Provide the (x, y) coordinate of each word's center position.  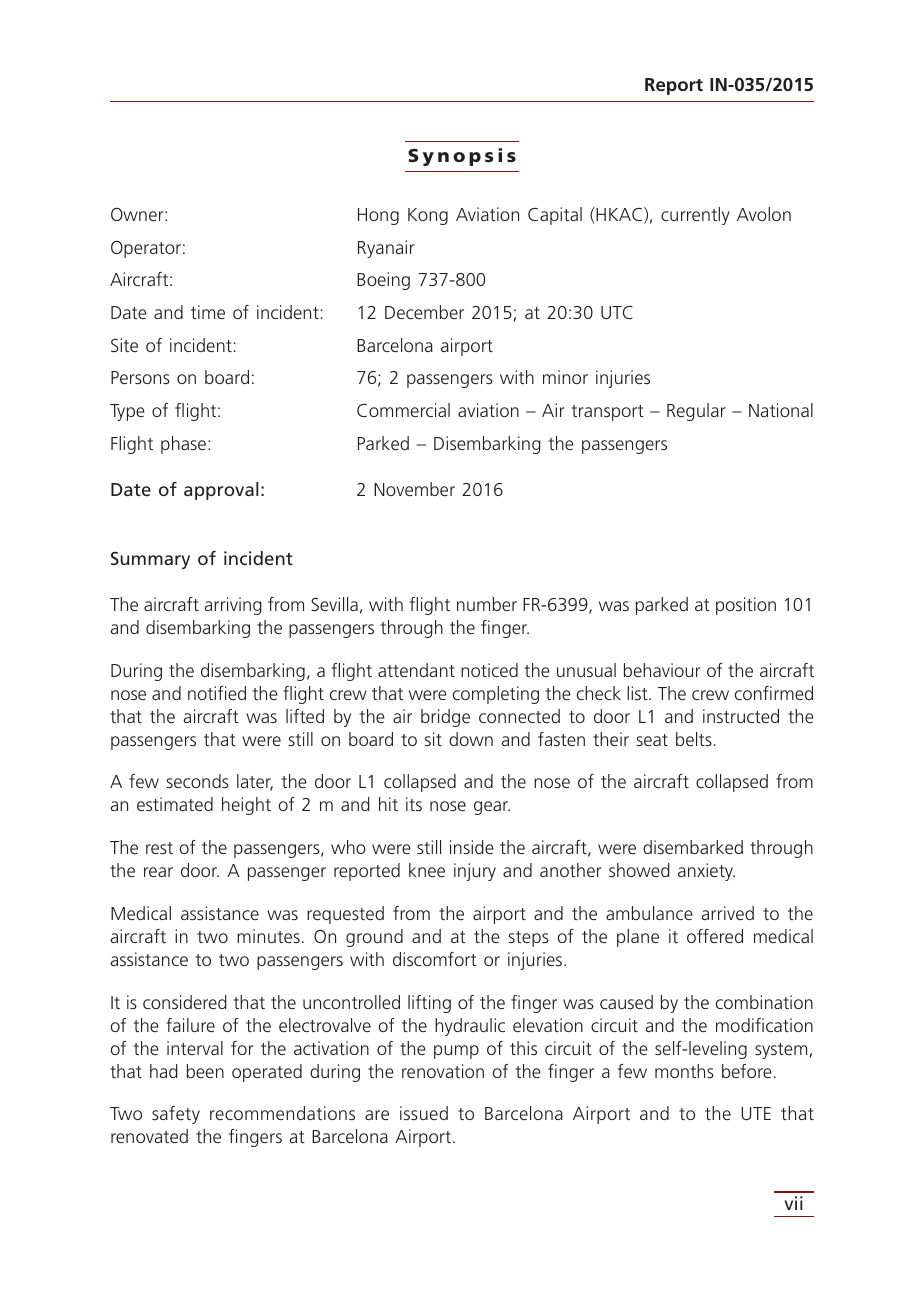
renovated (149, 1136)
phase (183, 445)
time (208, 312)
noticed (489, 670)
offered (715, 936)
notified (217, 693)
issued (424, 1113)
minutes (268, 936)
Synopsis (462, 157)
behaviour (662, 670)
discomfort (435, 959)
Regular (696, 412)
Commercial (403, 410)
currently (695, 216)
